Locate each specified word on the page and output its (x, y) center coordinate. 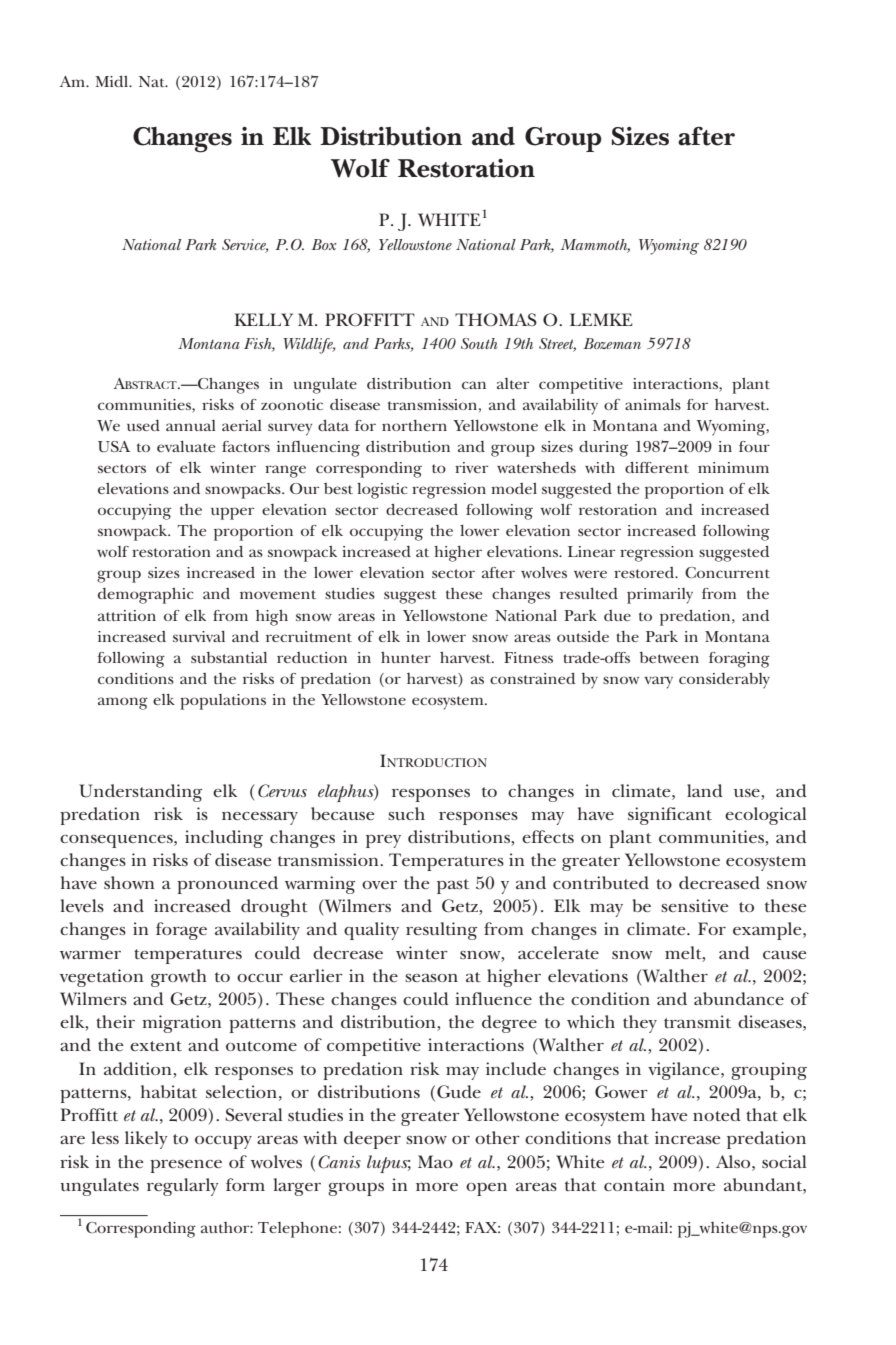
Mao (435, 1161)
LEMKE (601, 319)
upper (232, 513)
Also (734, 1161)
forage (181, 931)
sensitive (695, 905)
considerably (724, 681)
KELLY (263, 319)
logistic (382, 491)
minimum (733, 467)
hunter (406, 657)
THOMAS (496, 320)
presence (186, 1166)
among (123, 703)
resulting (441, 931)
